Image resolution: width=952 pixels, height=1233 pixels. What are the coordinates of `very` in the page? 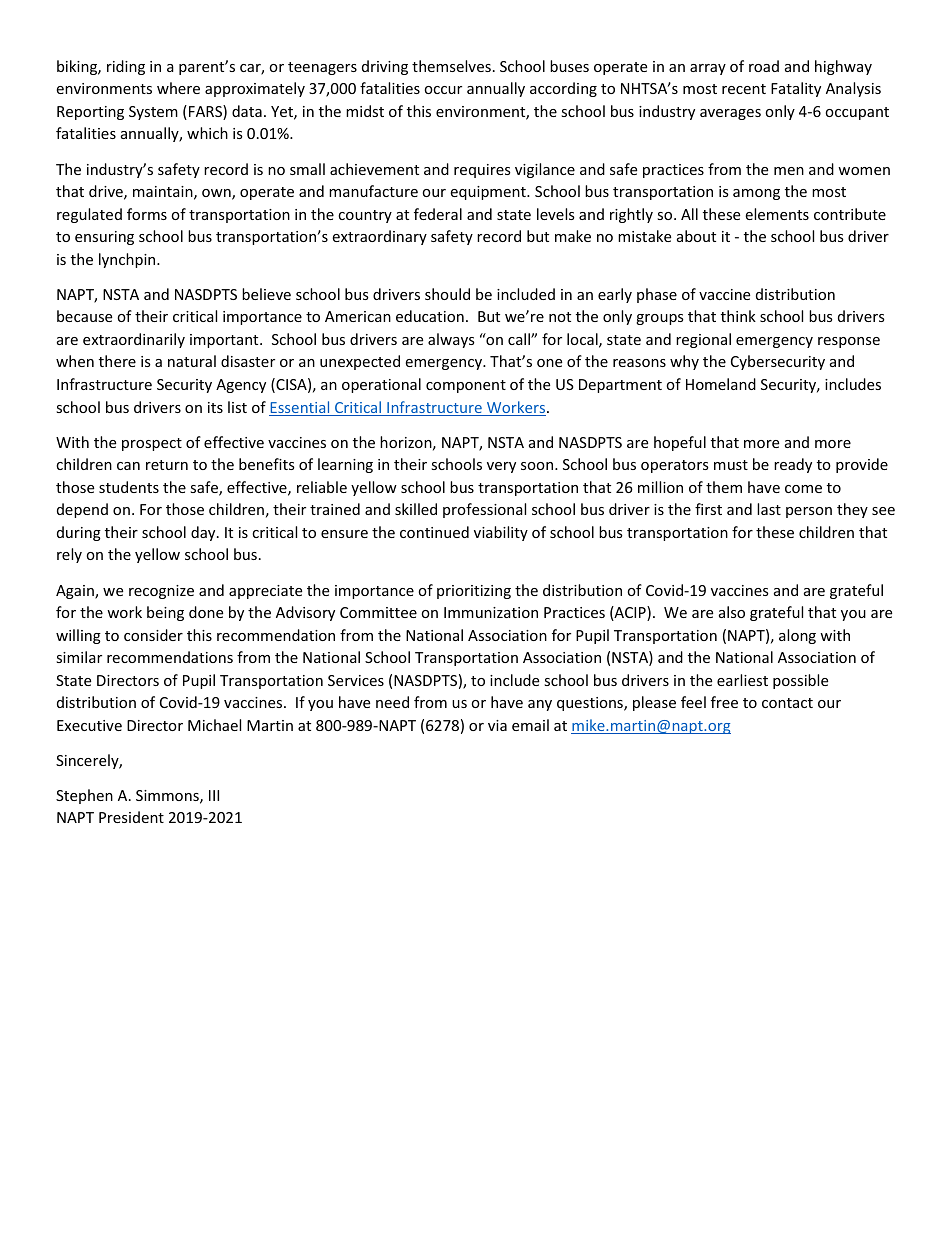 It's located at (501, 467).
